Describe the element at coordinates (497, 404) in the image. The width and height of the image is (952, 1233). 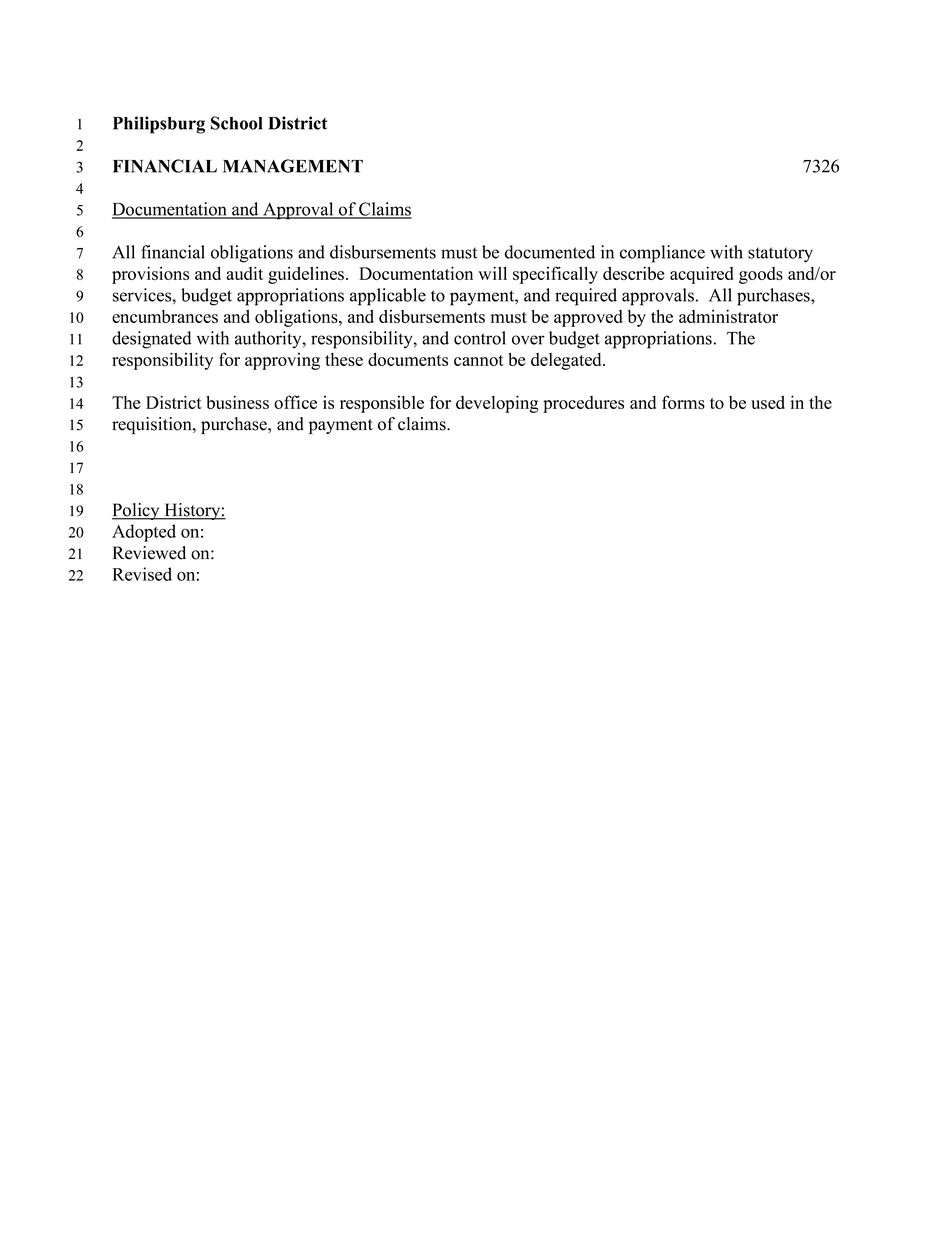
I see `developing` at that location.
